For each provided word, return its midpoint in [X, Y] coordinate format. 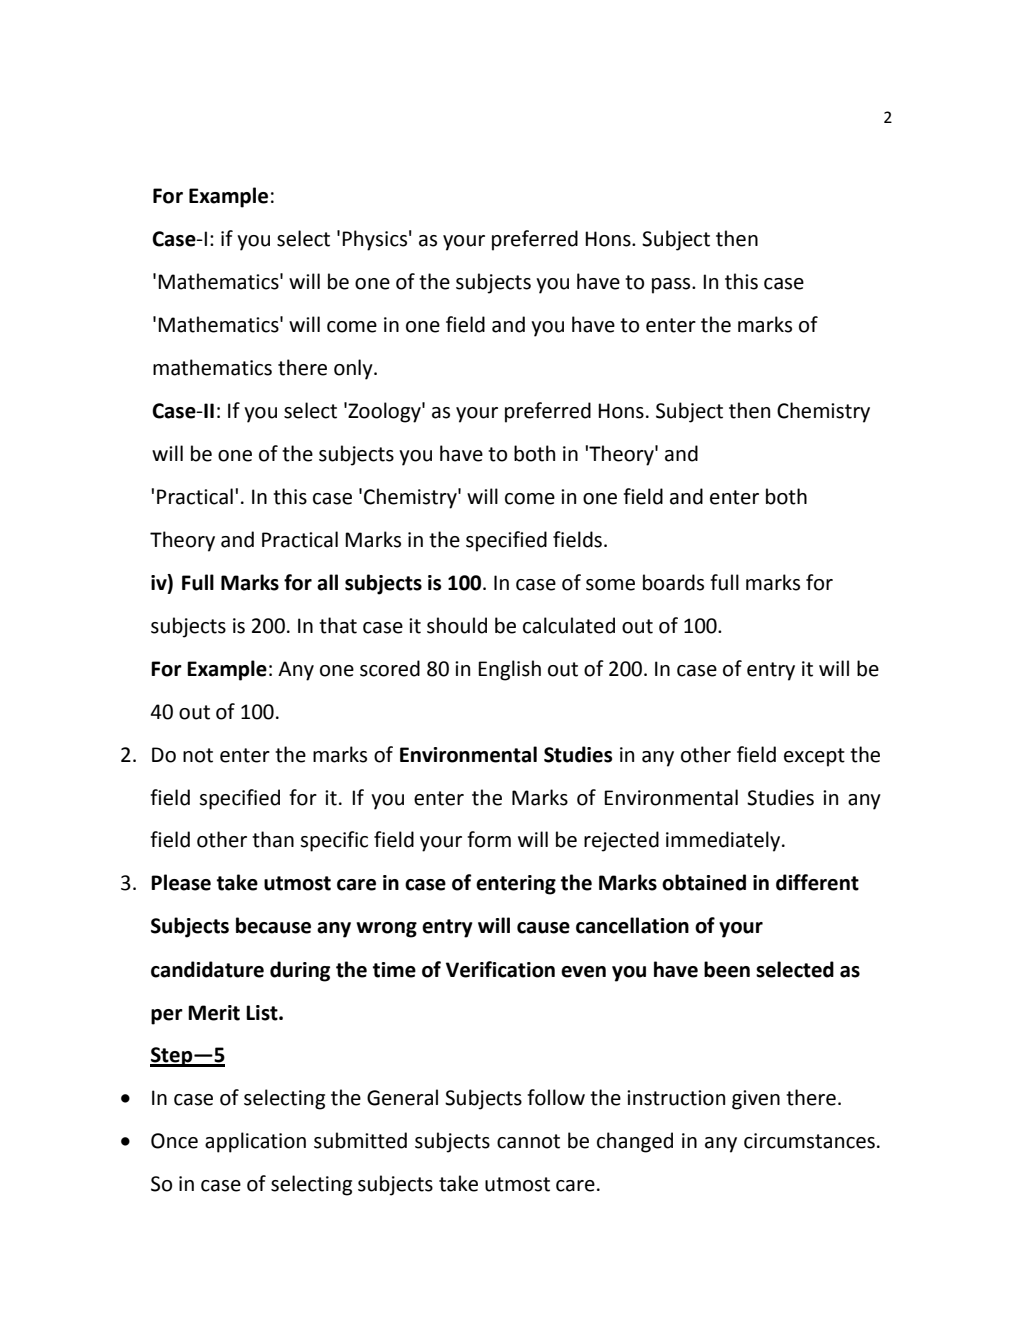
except [814, 757]
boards [673, 582]
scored [390, 668]
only [354, 369]
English [509, 670]
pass [672, 286]
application [255, 1142]
